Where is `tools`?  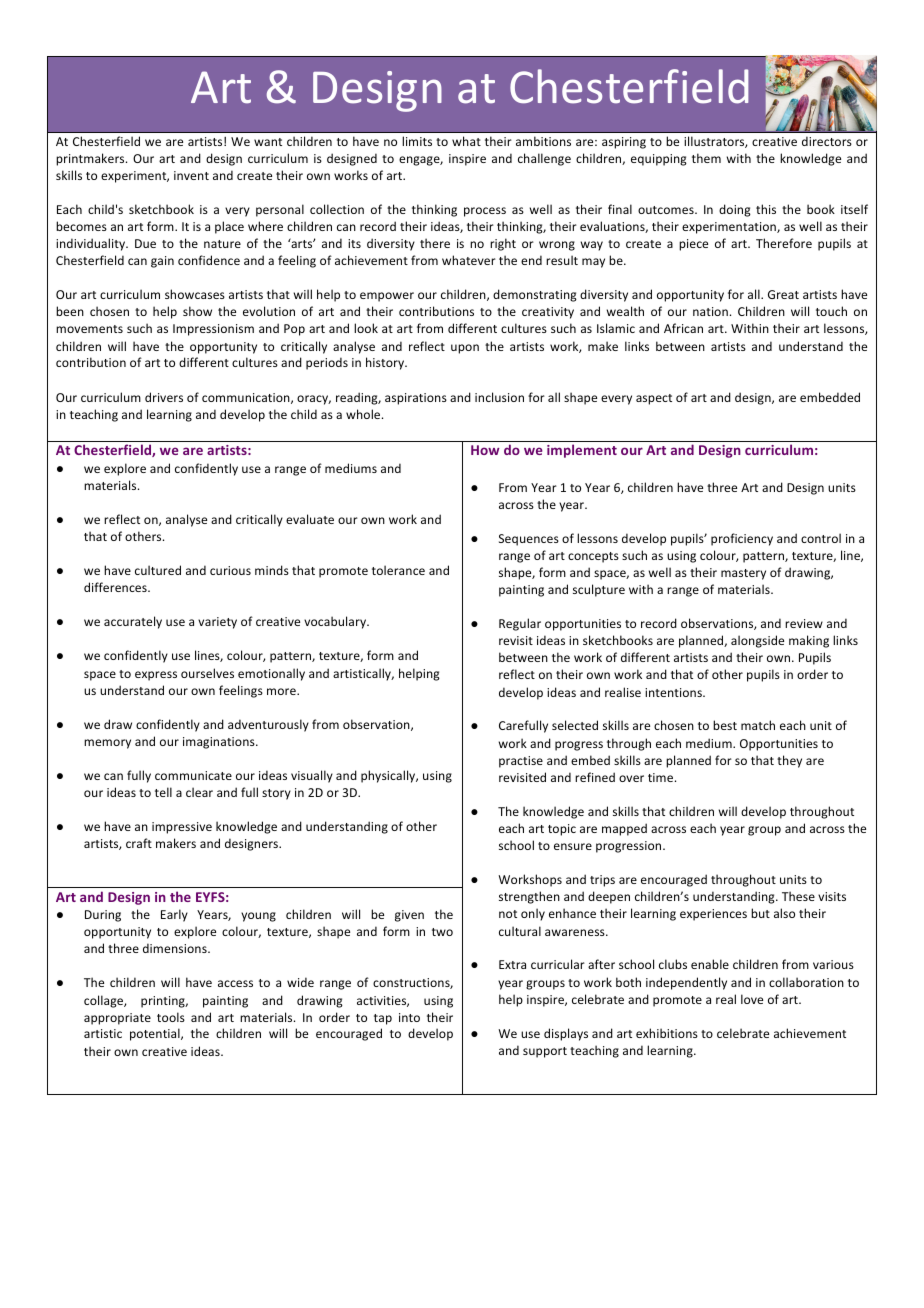
tools is located at coordinates (171, 1017).
